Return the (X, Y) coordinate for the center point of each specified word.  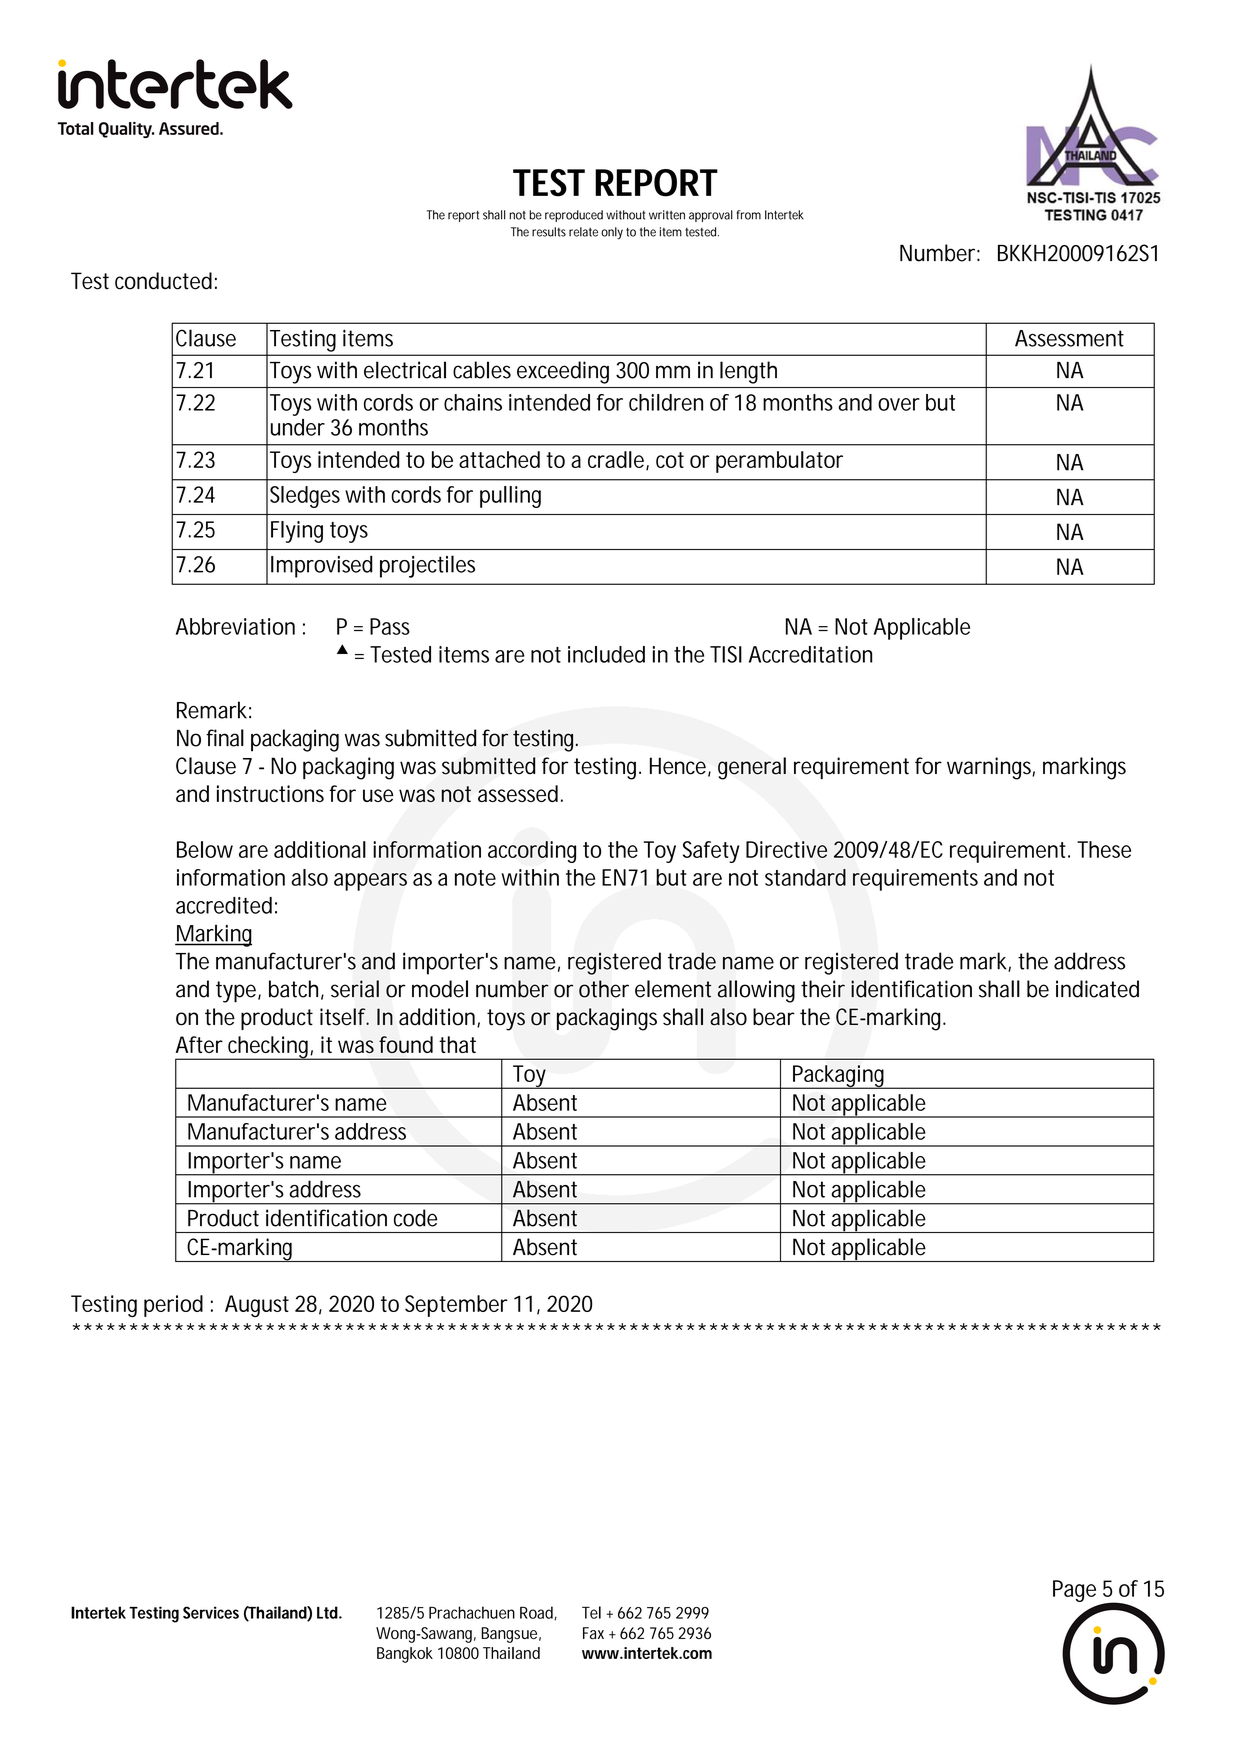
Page (1074, 1591)
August (257, 1306)
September (456, 1306)
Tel (591, 1612)
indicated (1097, 989)
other (604, 989)
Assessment (1069, 338)
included (606, 654)
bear (774, 1017)
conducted (163, 281)
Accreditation (810, 654)
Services (211, 1612)
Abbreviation (235, 626)
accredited (224, 905)
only (612, 233)
